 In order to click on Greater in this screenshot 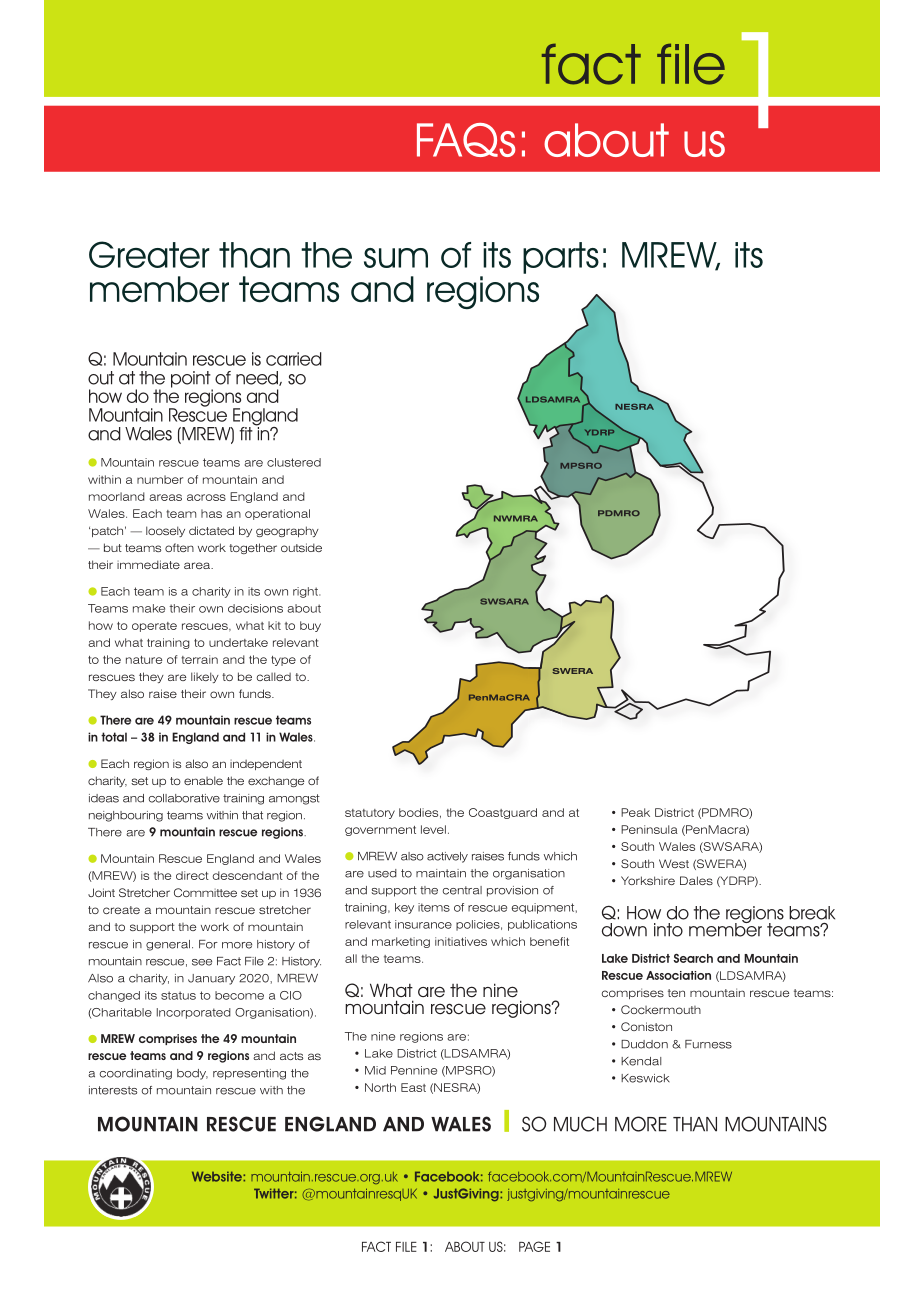, I will do `click(149, 254)`.
